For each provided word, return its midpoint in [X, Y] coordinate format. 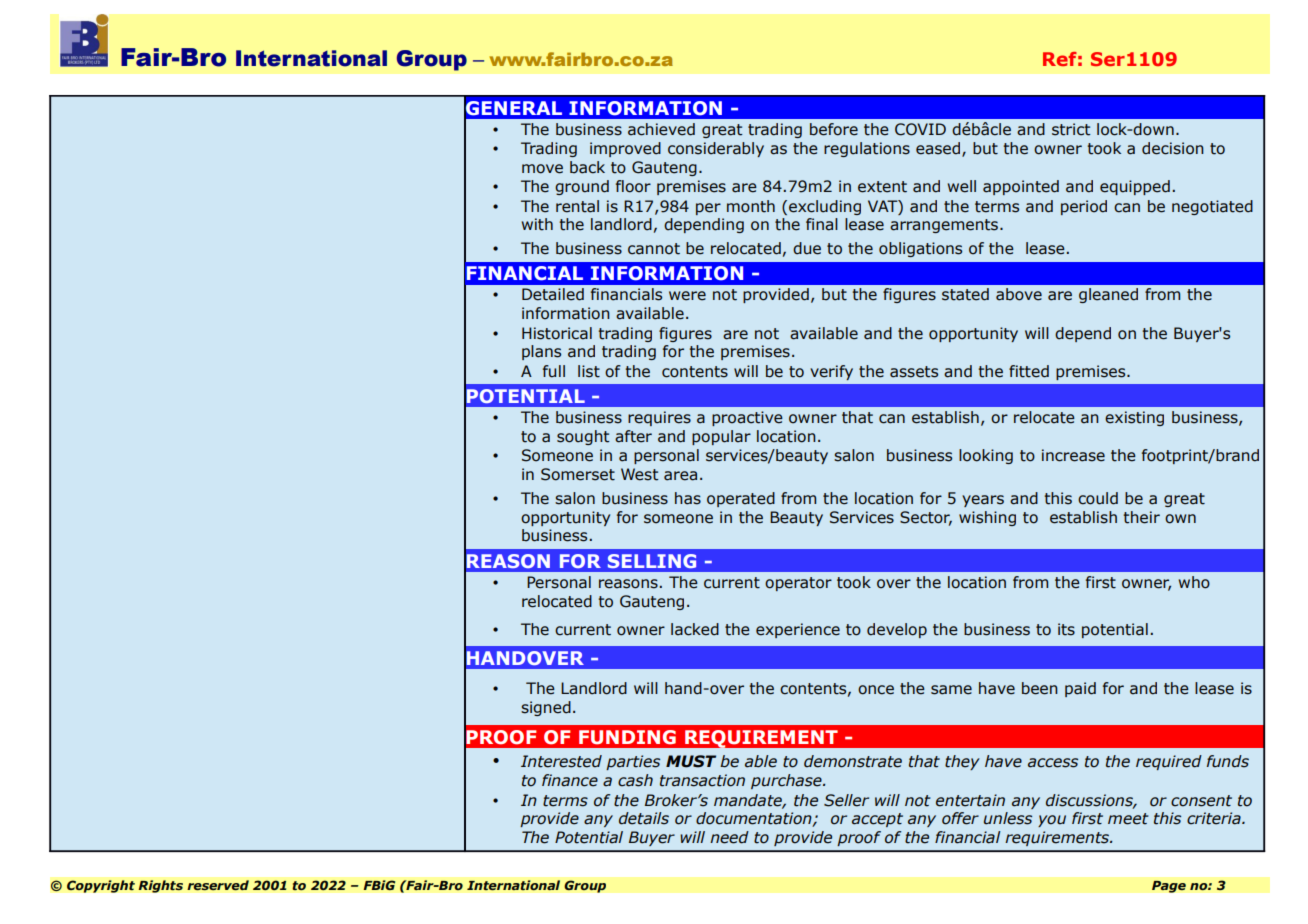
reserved [218, 885]
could [1098, 498]
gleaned [1108, 295]
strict [1071, 129]
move [542, 169]
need [729, 837]
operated [741, 499]
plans [541, 352]
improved [625, 149]
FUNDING [627, 737]
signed [546, 708]
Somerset [578, 474]
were [687, 296]
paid [1080, 689]
